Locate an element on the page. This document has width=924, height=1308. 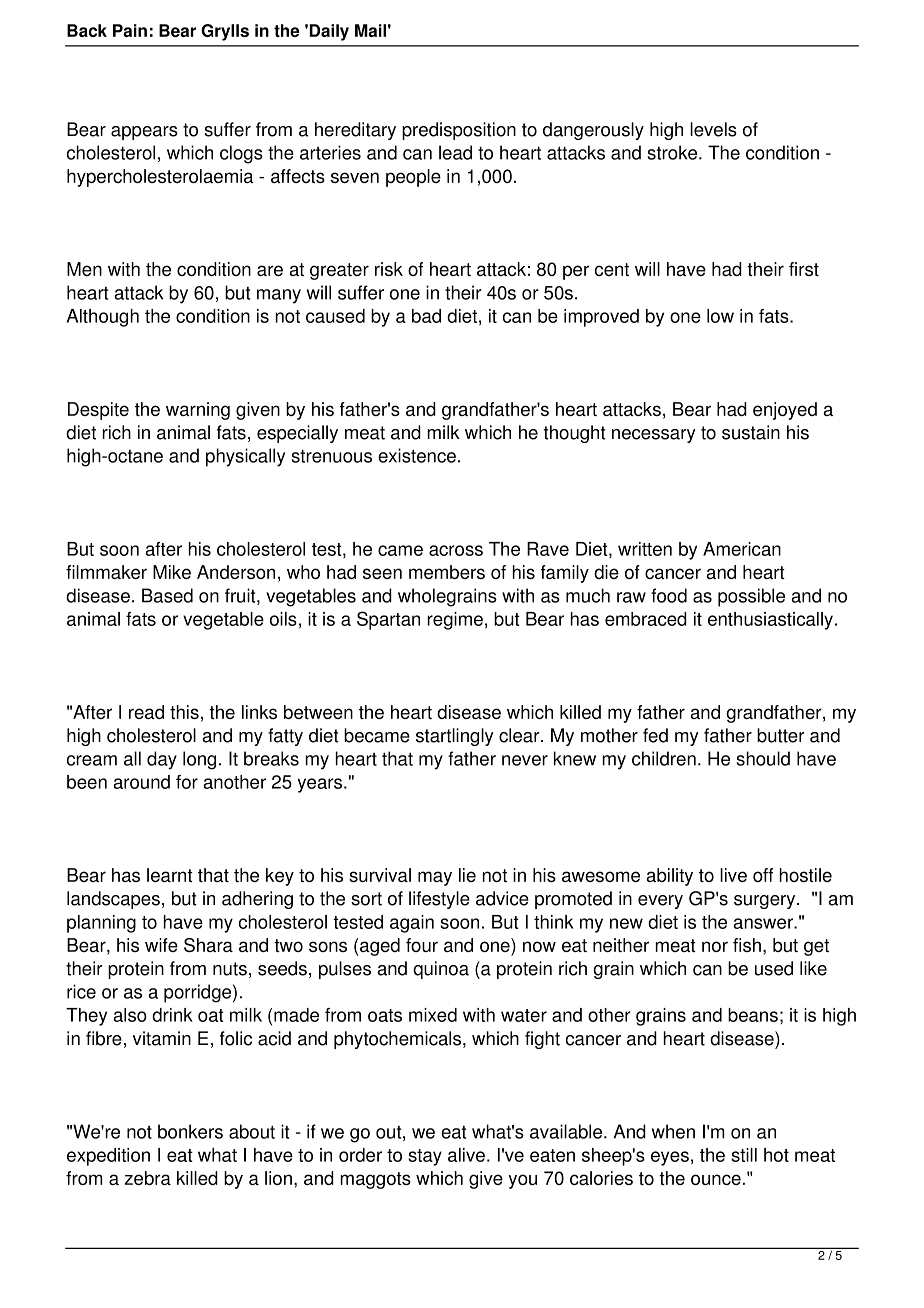
still is located at coordinates (744, 1155).
